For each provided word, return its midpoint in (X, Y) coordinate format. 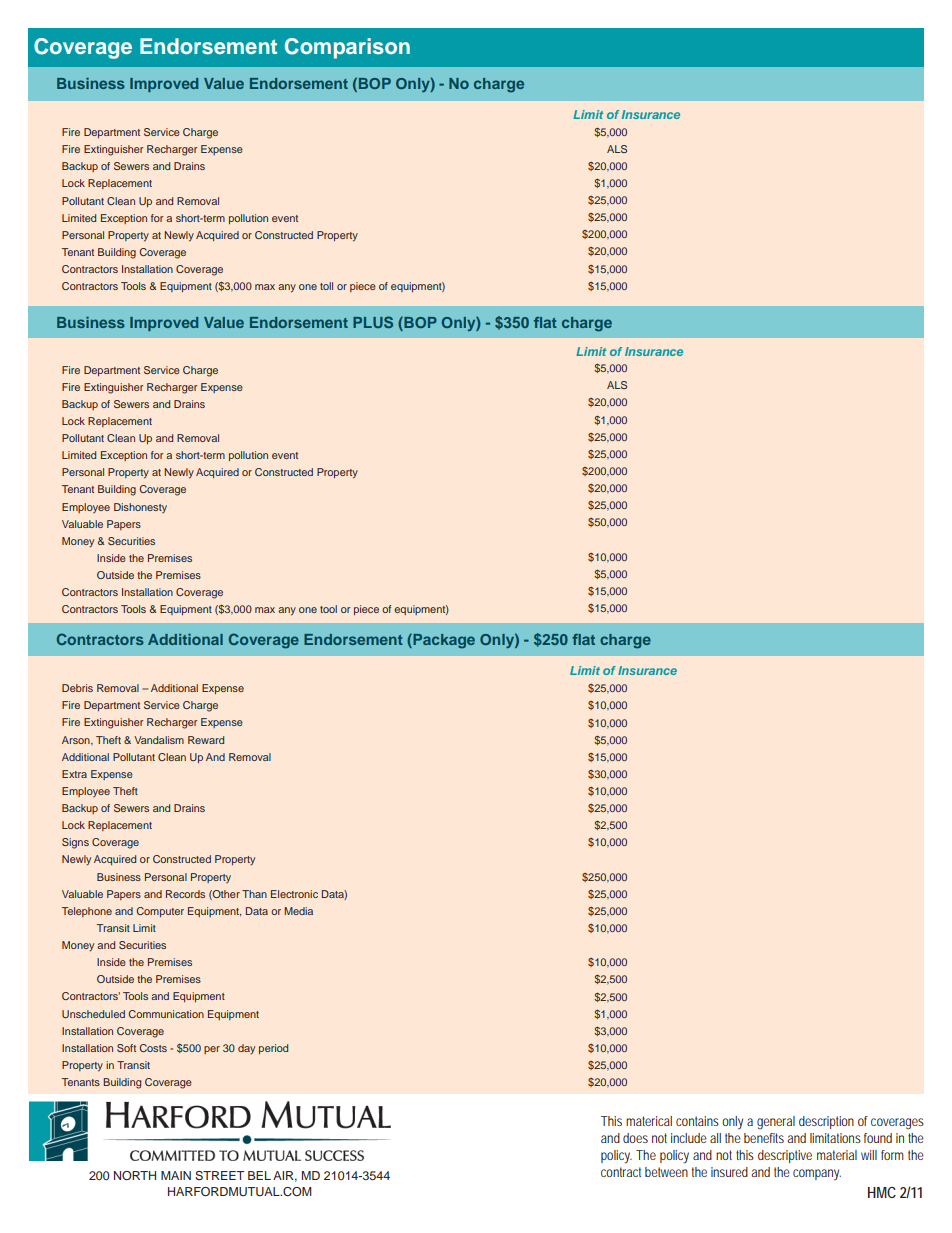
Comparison (347, 48)
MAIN (176, 1175)
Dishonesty (140, 508)
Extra (74, 774)
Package (443, 641)
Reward (206, 740)
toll (326, 286)
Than (254, 894)
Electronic (294, 894)
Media (298, 911)
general (776, 1123)
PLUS (373, 322)
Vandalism (159, 740)
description (826, 1122)
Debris (77, 688)
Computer (160, 912)
